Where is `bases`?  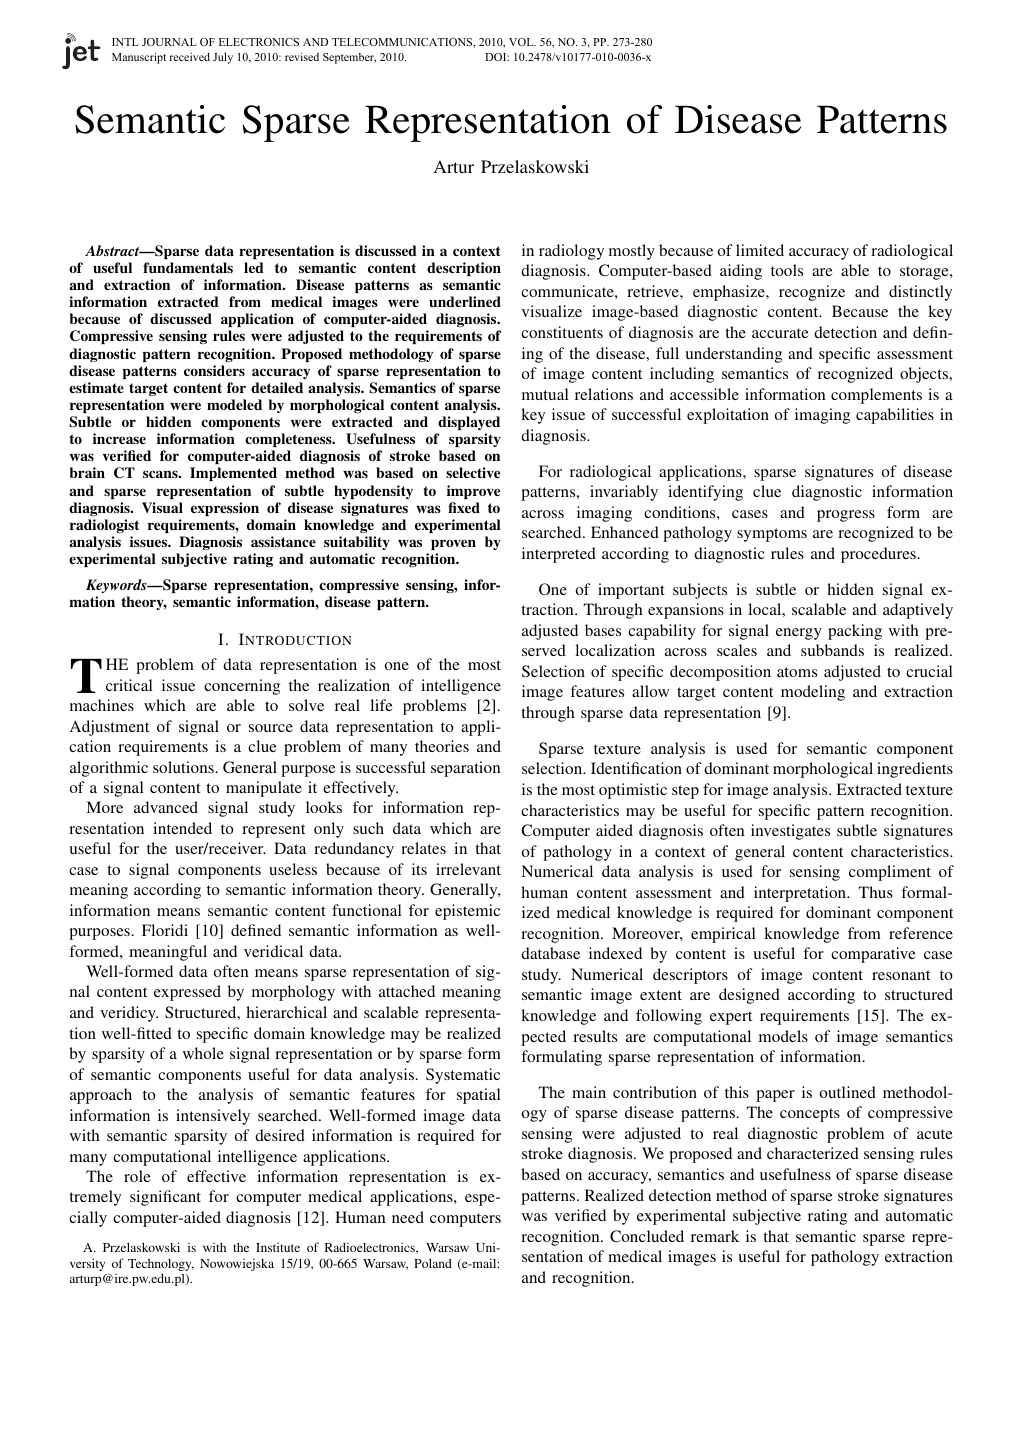 bases is located at coordinates (603, 630).
